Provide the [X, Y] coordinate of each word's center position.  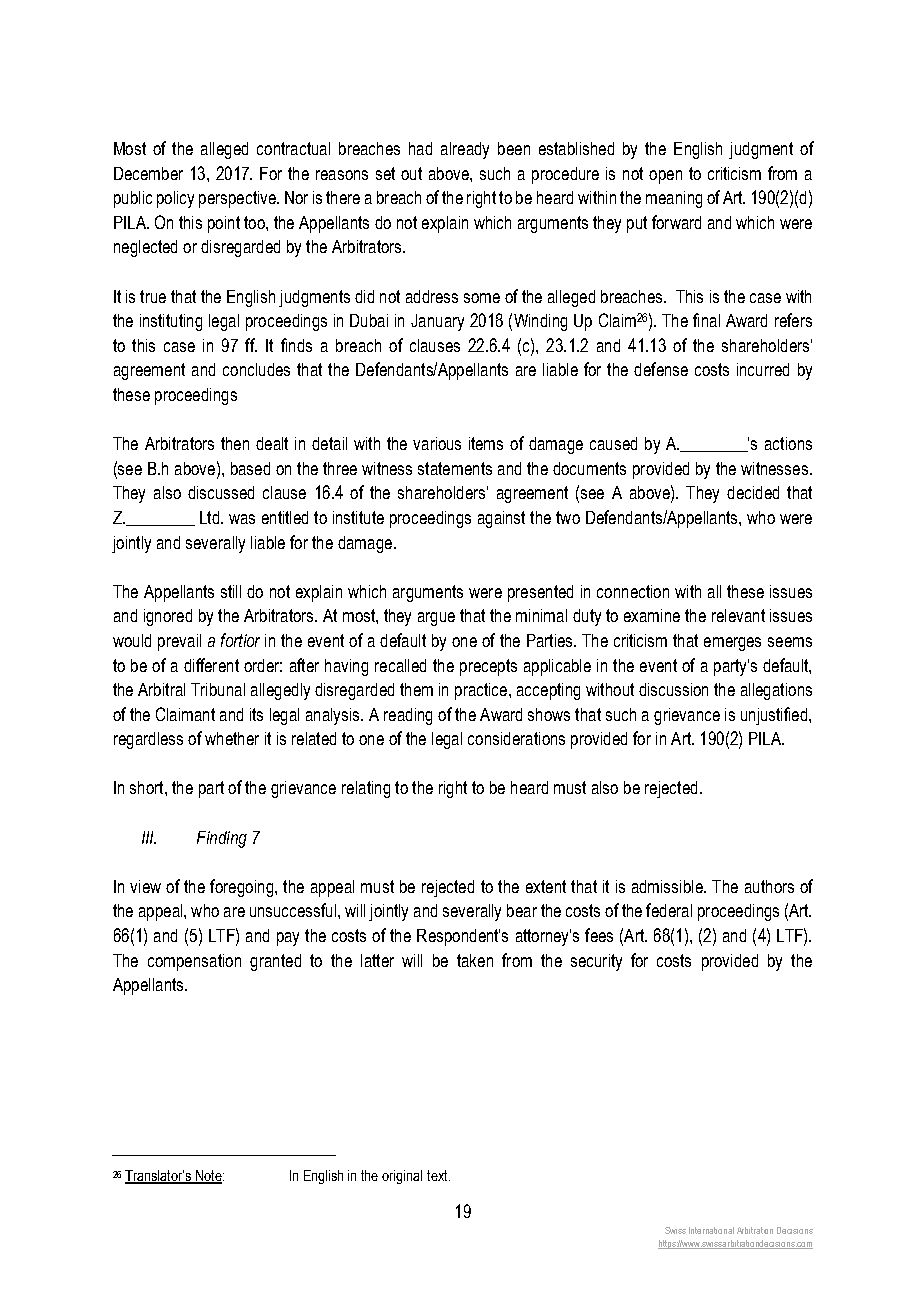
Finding [222, 839]
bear [522, 910]
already [465, 150]
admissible [668, 886]
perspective [238, 199]
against [501, 519]
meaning [674, 199]
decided [753, 492]
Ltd [209, 517]
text [438, 1175]
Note [209, 1177]
